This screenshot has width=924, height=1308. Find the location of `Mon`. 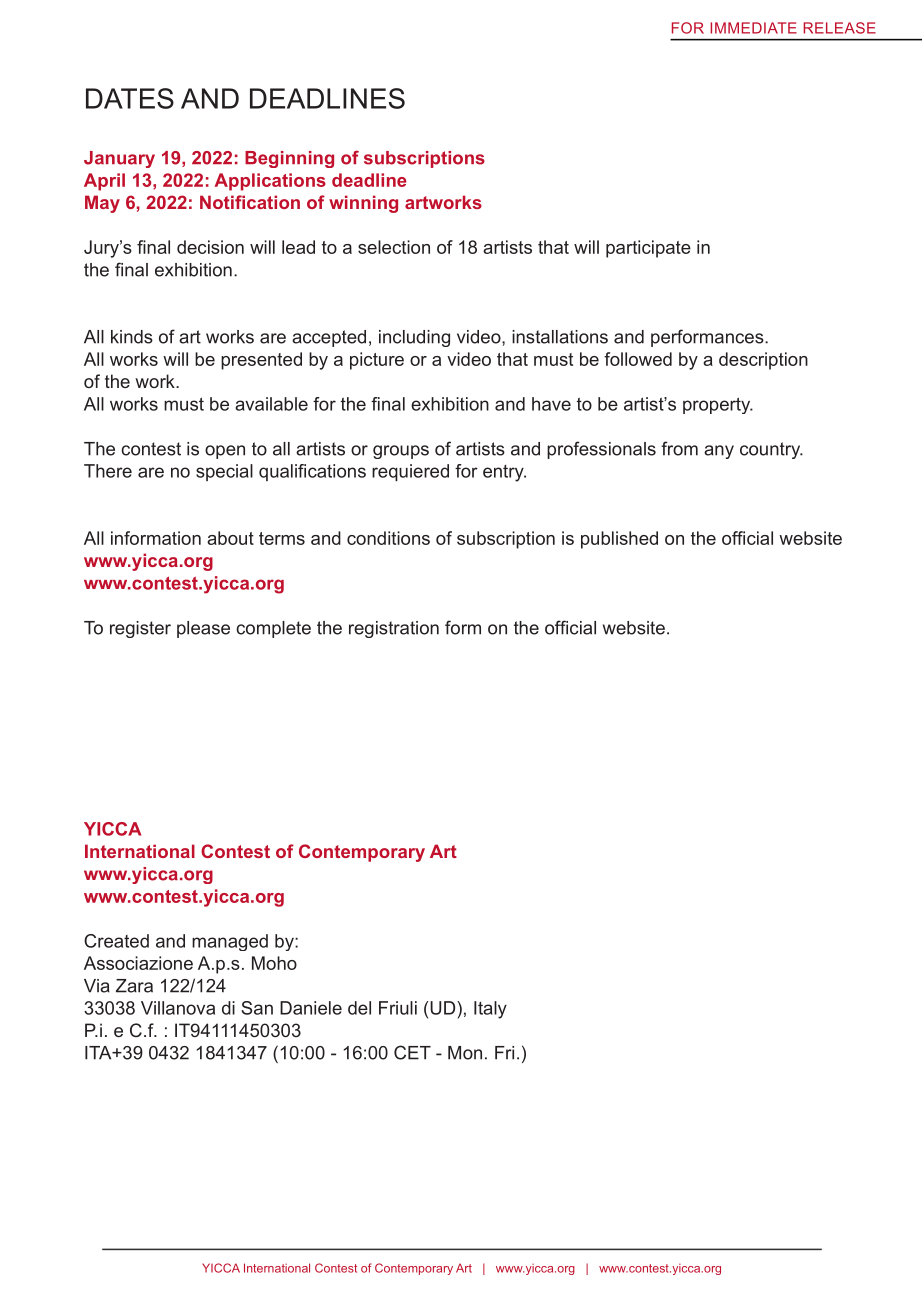

Mon is located at coordinates (465, 1053).
